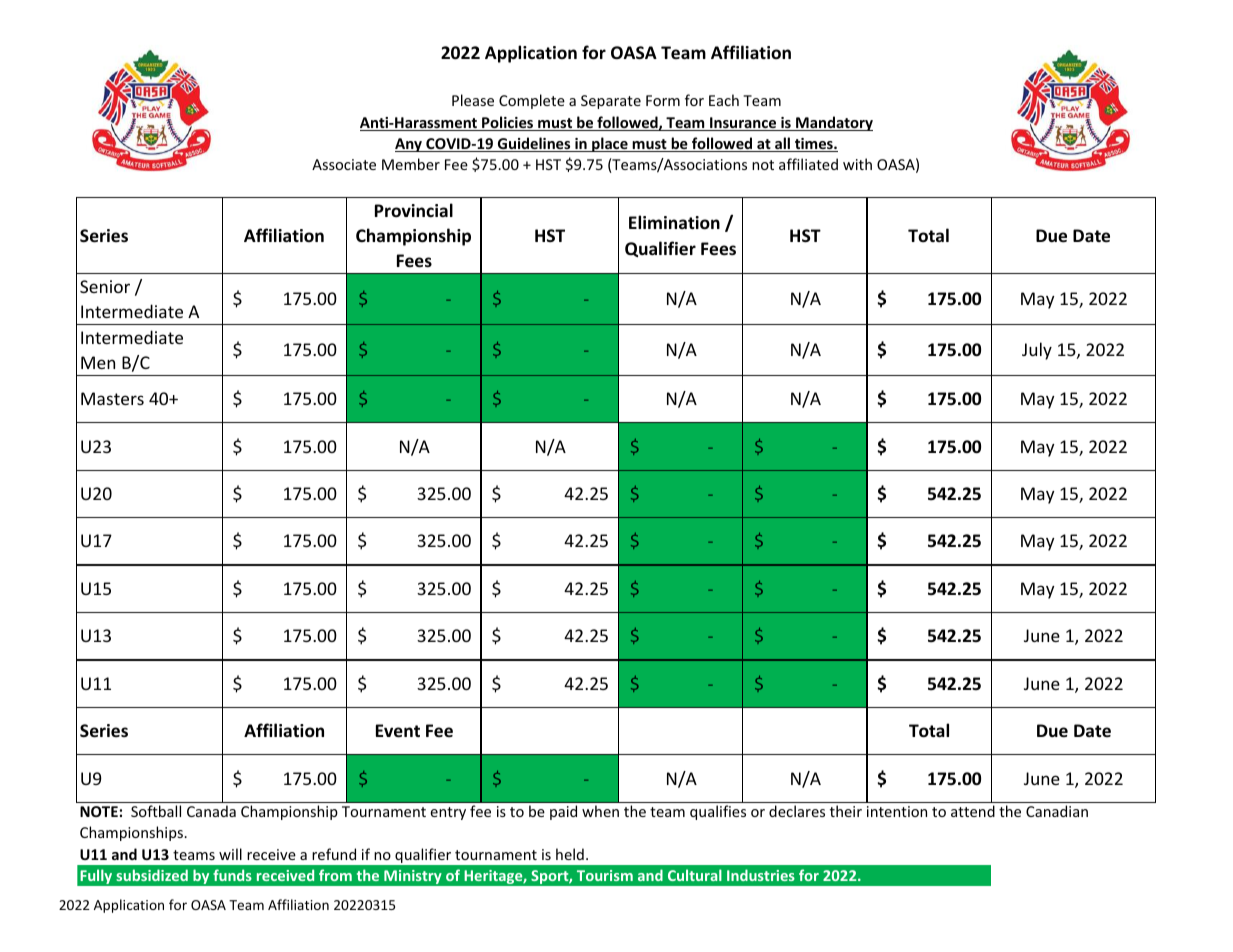 The height and width of the screenshot is (952, 1233). What do you see at coordinates (570, 854) in the screenshot?
I see `held` at bounding box center [570, 854].
